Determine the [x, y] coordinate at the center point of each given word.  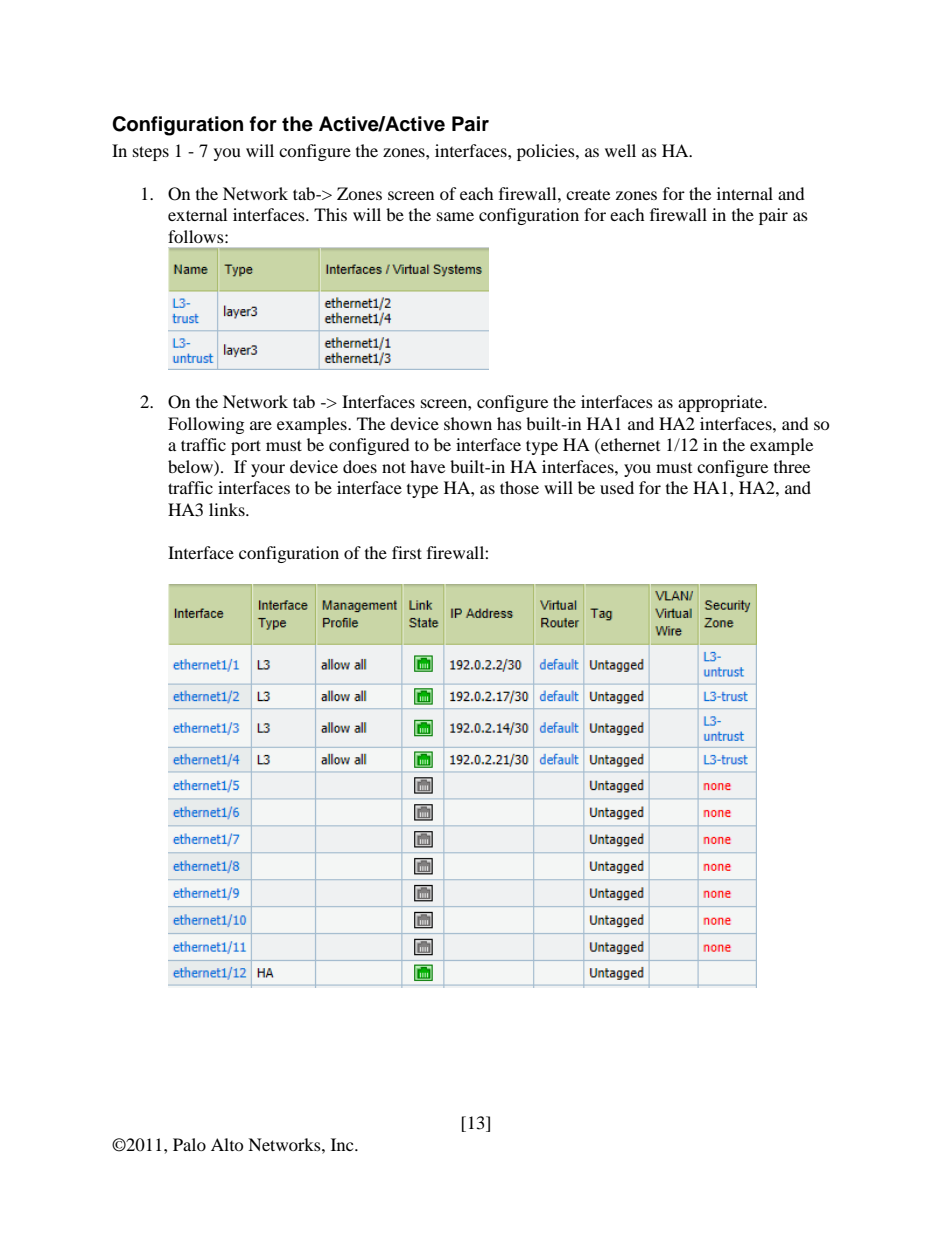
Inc [343, 1144]
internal [745, 193]
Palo [189, 1144]
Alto [227, 1144]
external [197, 214]
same [455, 216]
